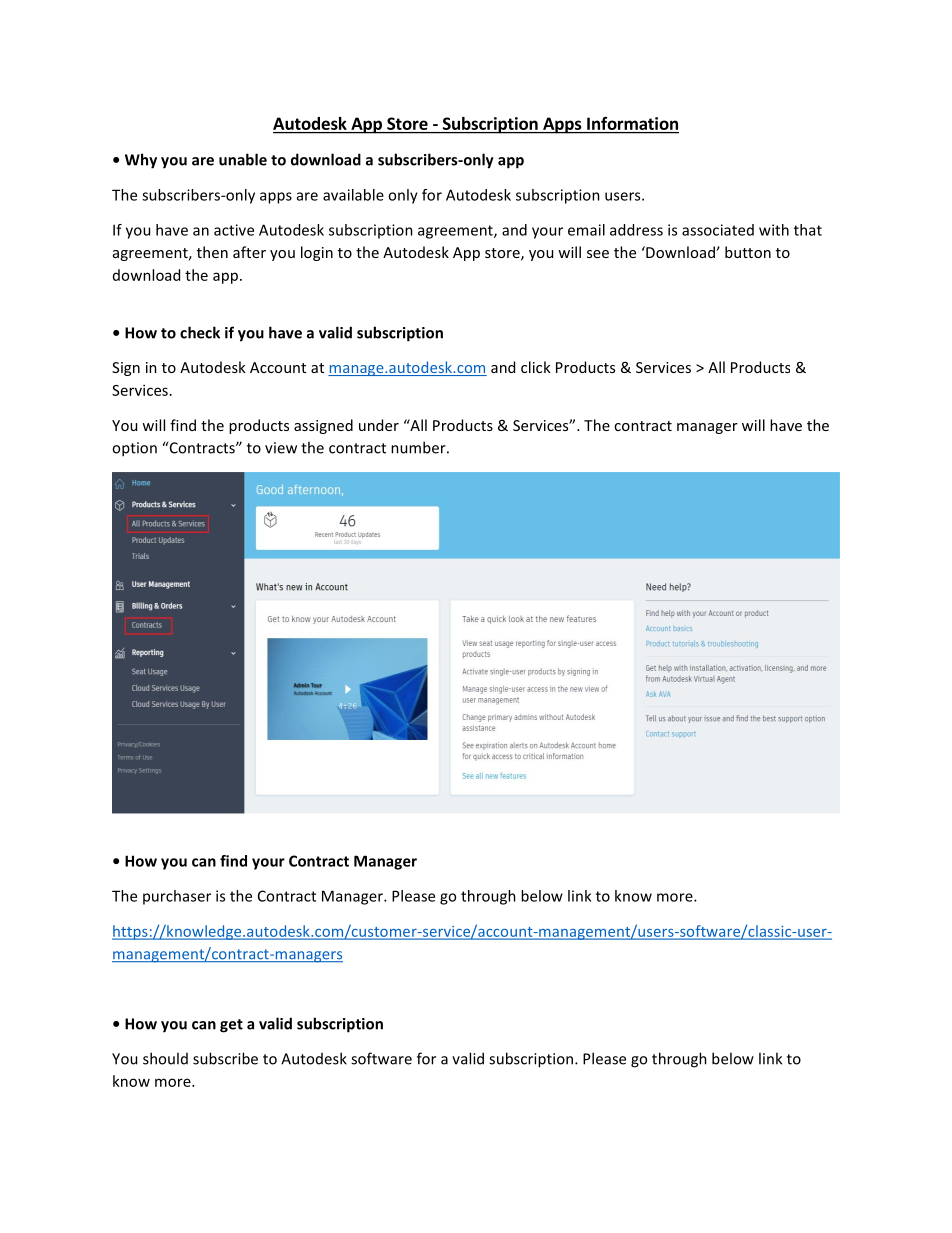 This screenshot has width=952, height=1233. I want to click on unable, so click(243, 159).
